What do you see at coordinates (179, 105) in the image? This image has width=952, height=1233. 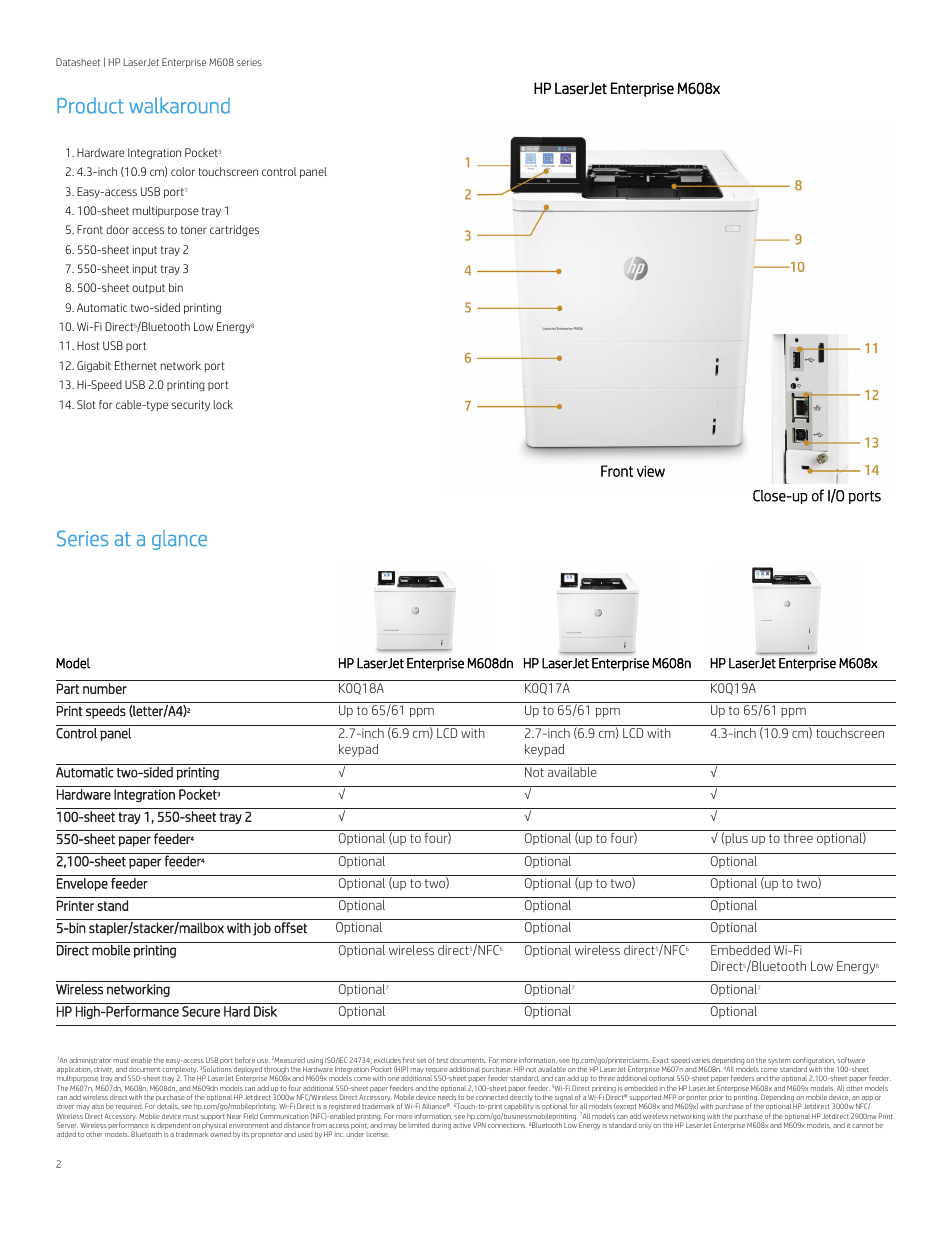 I see `walkaround` at bounding box center [179, 105].
